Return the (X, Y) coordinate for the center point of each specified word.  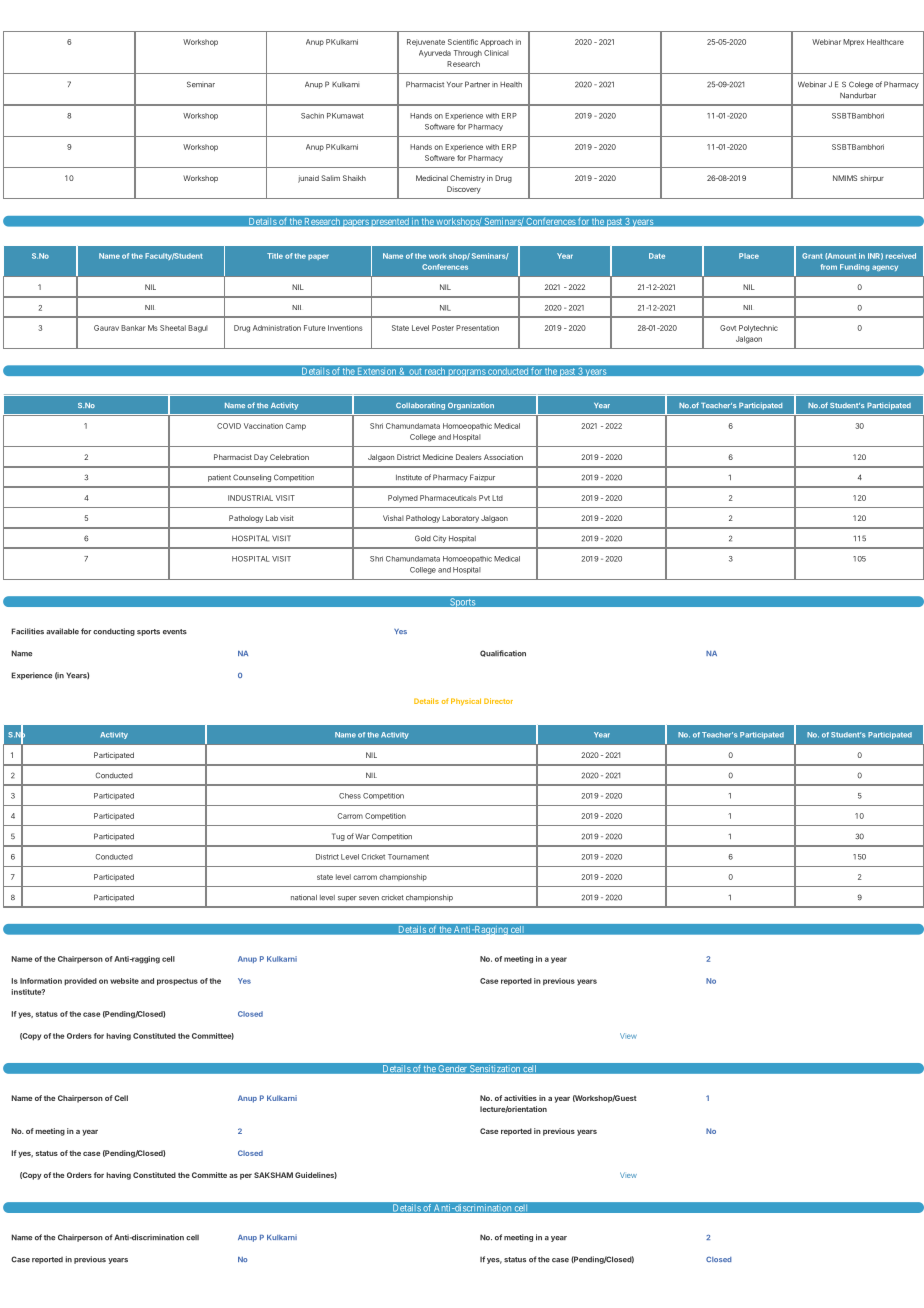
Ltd (497, 498)
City (439, 539)
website (124, 981)
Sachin (312, 116)
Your (455, 85)
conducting (114, 632)
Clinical (496, 53)
